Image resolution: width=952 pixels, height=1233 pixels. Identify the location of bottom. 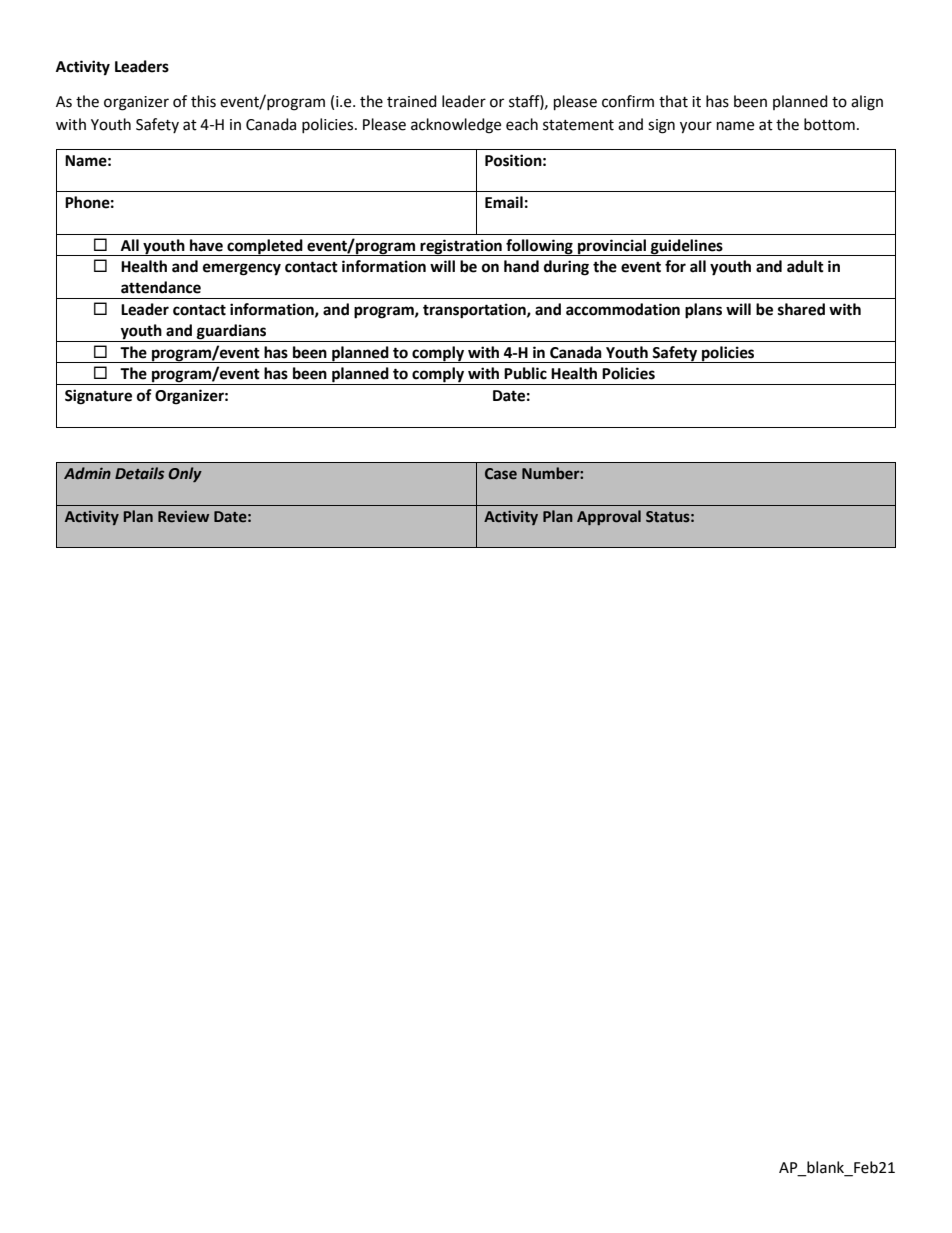
(829, 124).
